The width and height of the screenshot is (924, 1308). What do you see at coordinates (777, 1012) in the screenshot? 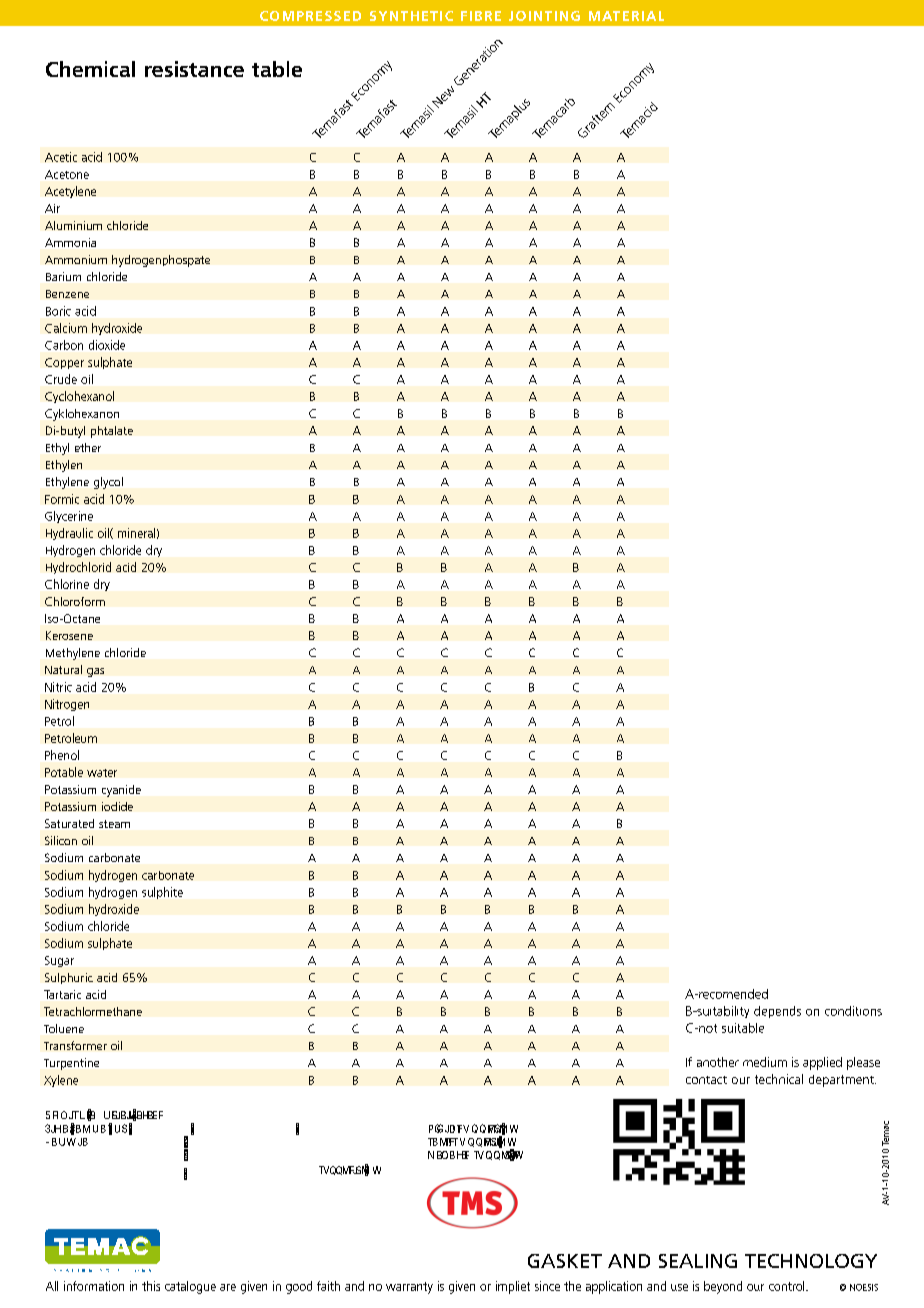
I see `depends` at bounding box center [777, 1012].
